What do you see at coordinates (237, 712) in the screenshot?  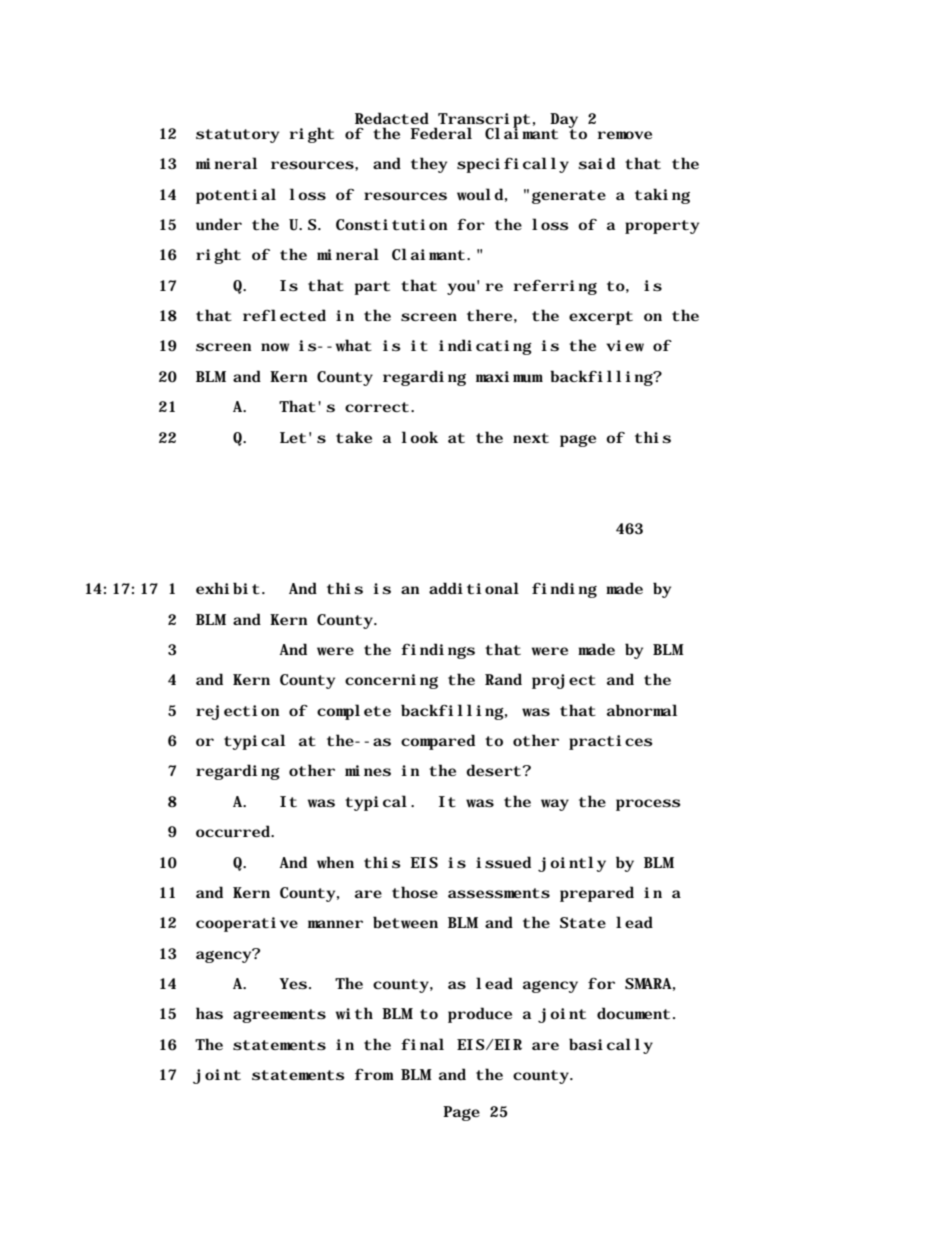 I see `rejection` at bounding box center [237, 712].
